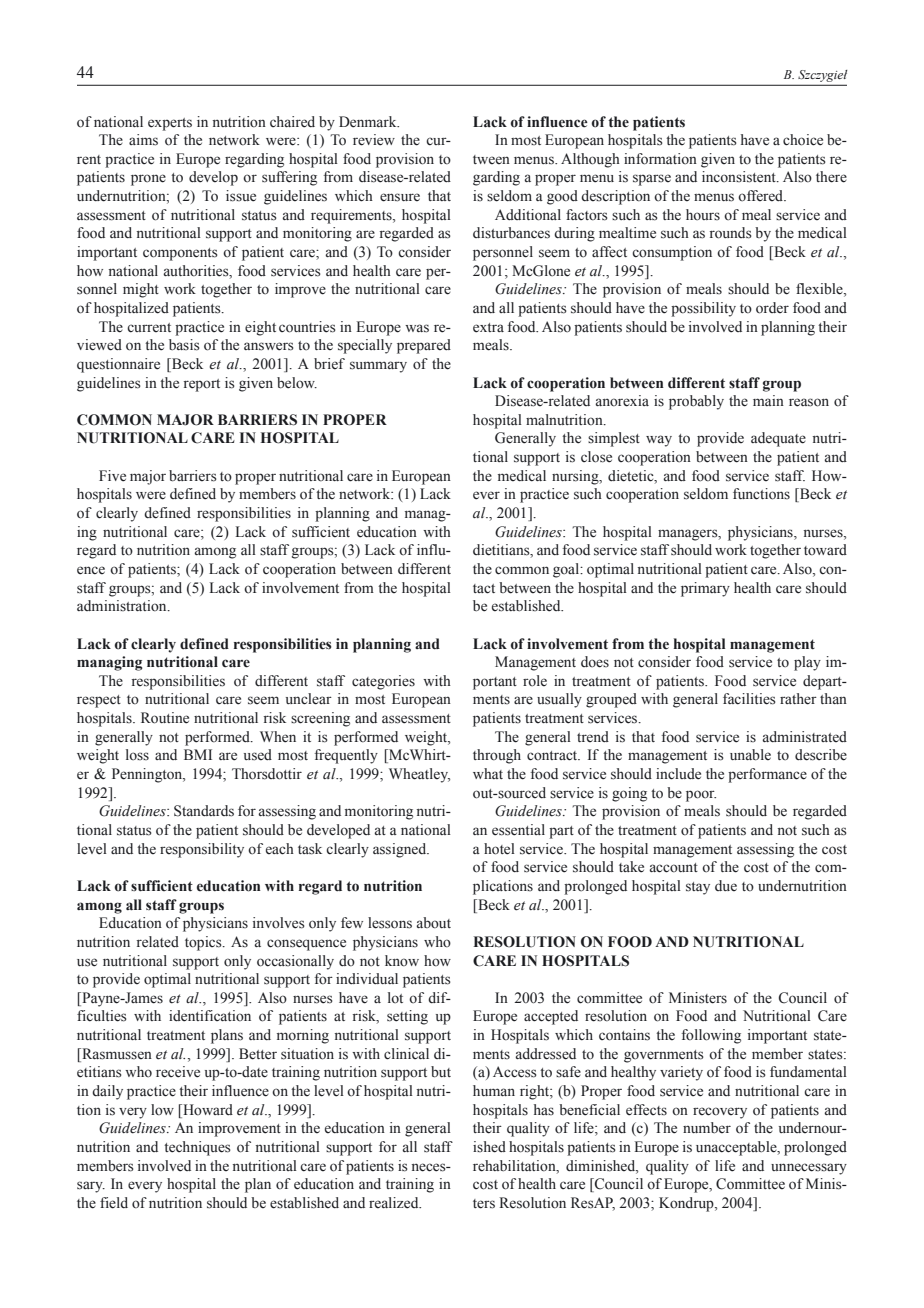 Image resolution: width=924 pixels, height=1308 pixels. What do you see at coordinates (400, 197) in the screenshot?
I see `ensure` at bounding box center [400, 197].
